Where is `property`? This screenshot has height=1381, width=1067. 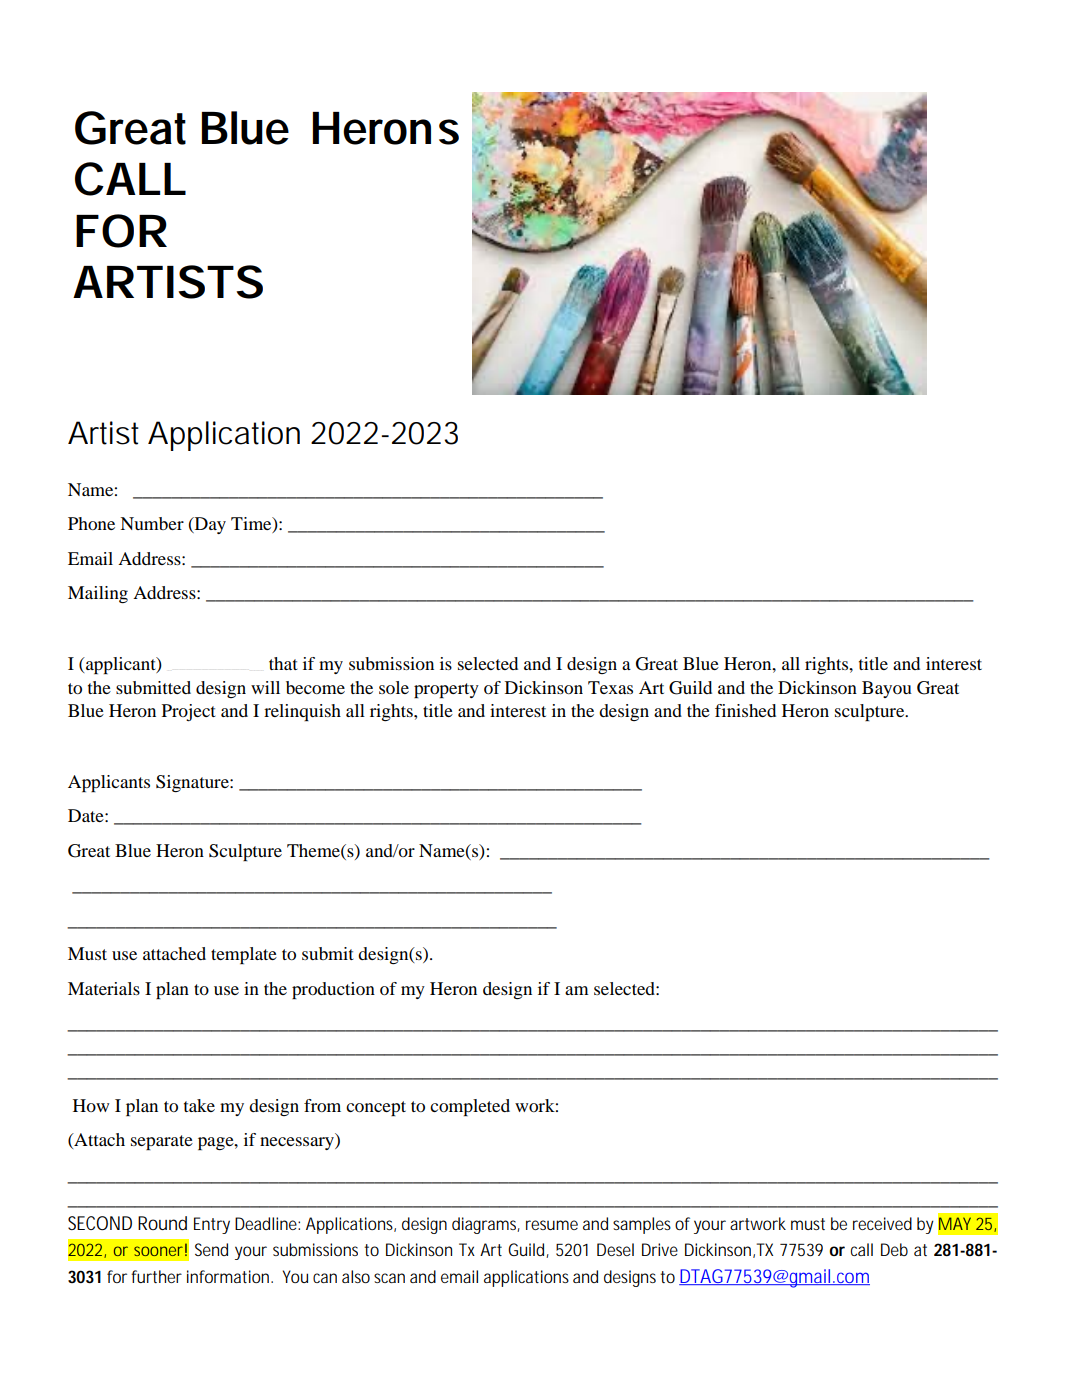 property is located at coordinates (446, 690).
